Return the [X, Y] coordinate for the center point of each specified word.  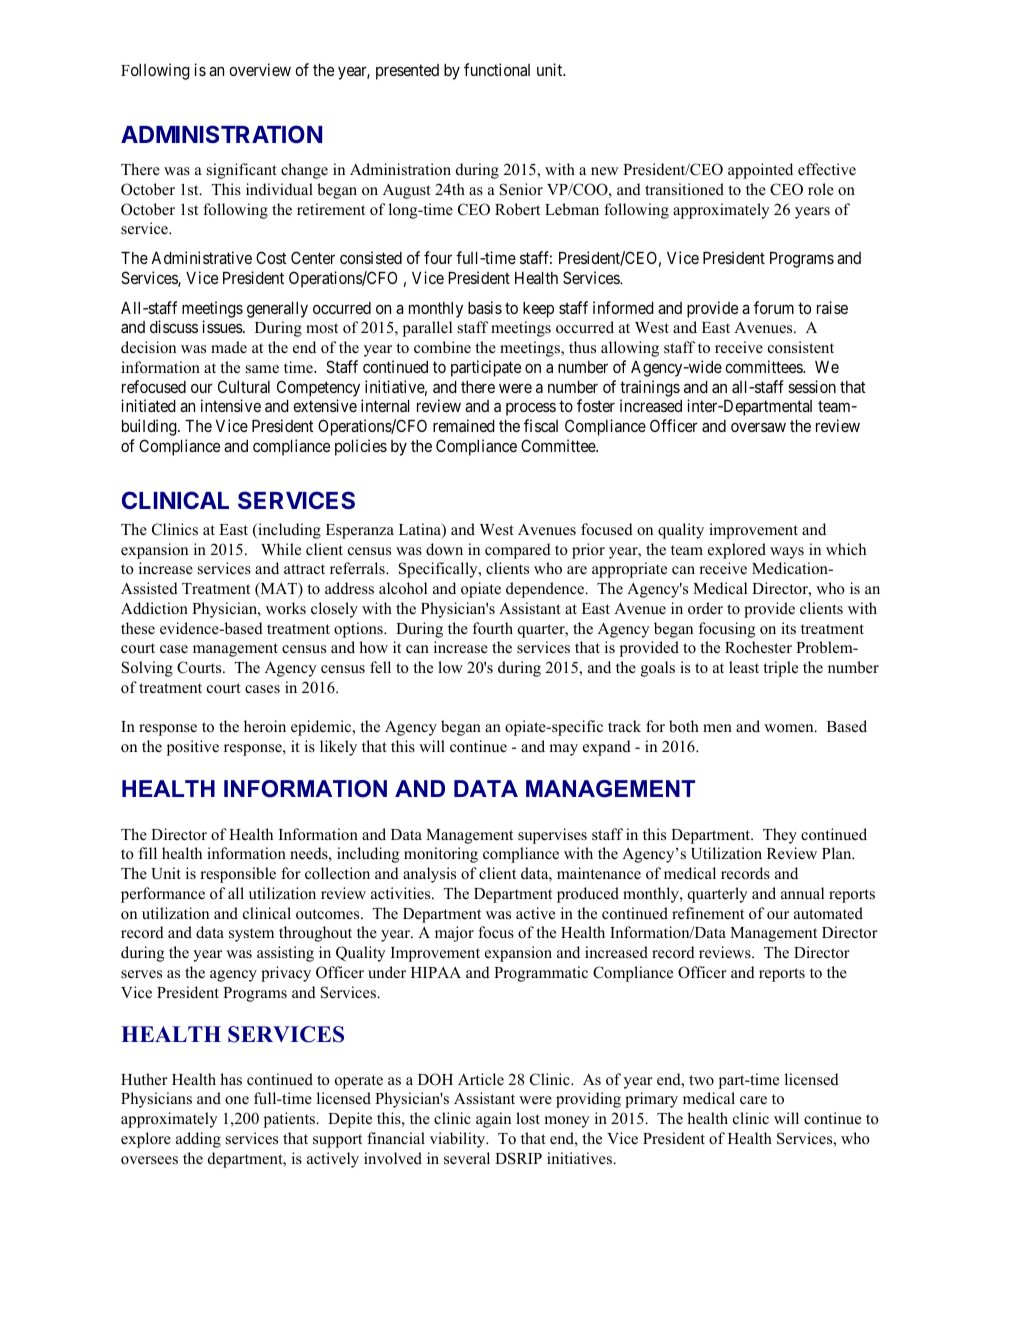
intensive [231, 405]
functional [497, 69]
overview [260, 69]
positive [193, 748]
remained [464, 425]
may [563, 750]
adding [198, 1140]
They [780, 836]
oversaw [758, 427]
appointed [760, 171]
